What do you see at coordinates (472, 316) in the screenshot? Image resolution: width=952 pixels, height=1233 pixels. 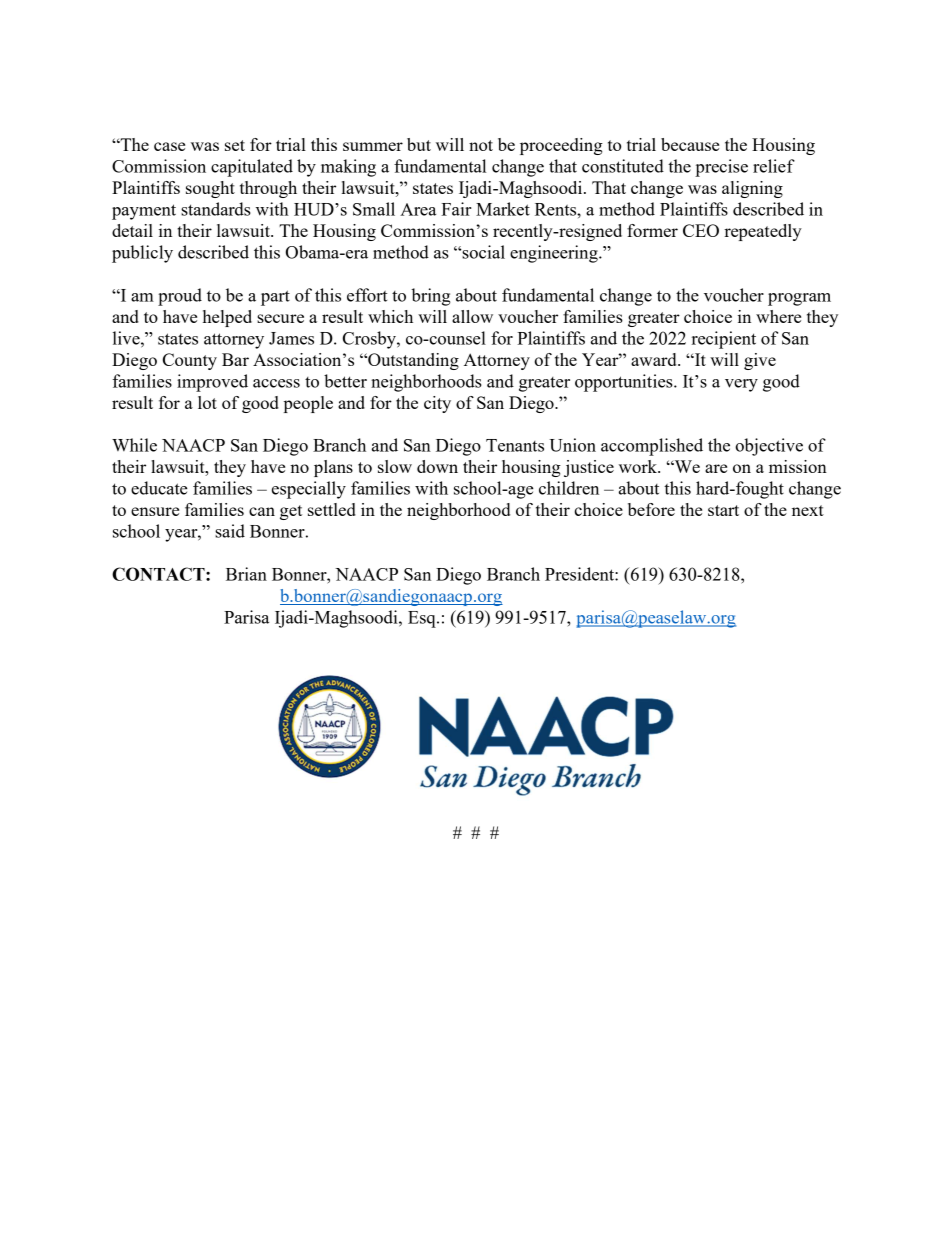 I see `allow` at bounding box center [472, 316].
